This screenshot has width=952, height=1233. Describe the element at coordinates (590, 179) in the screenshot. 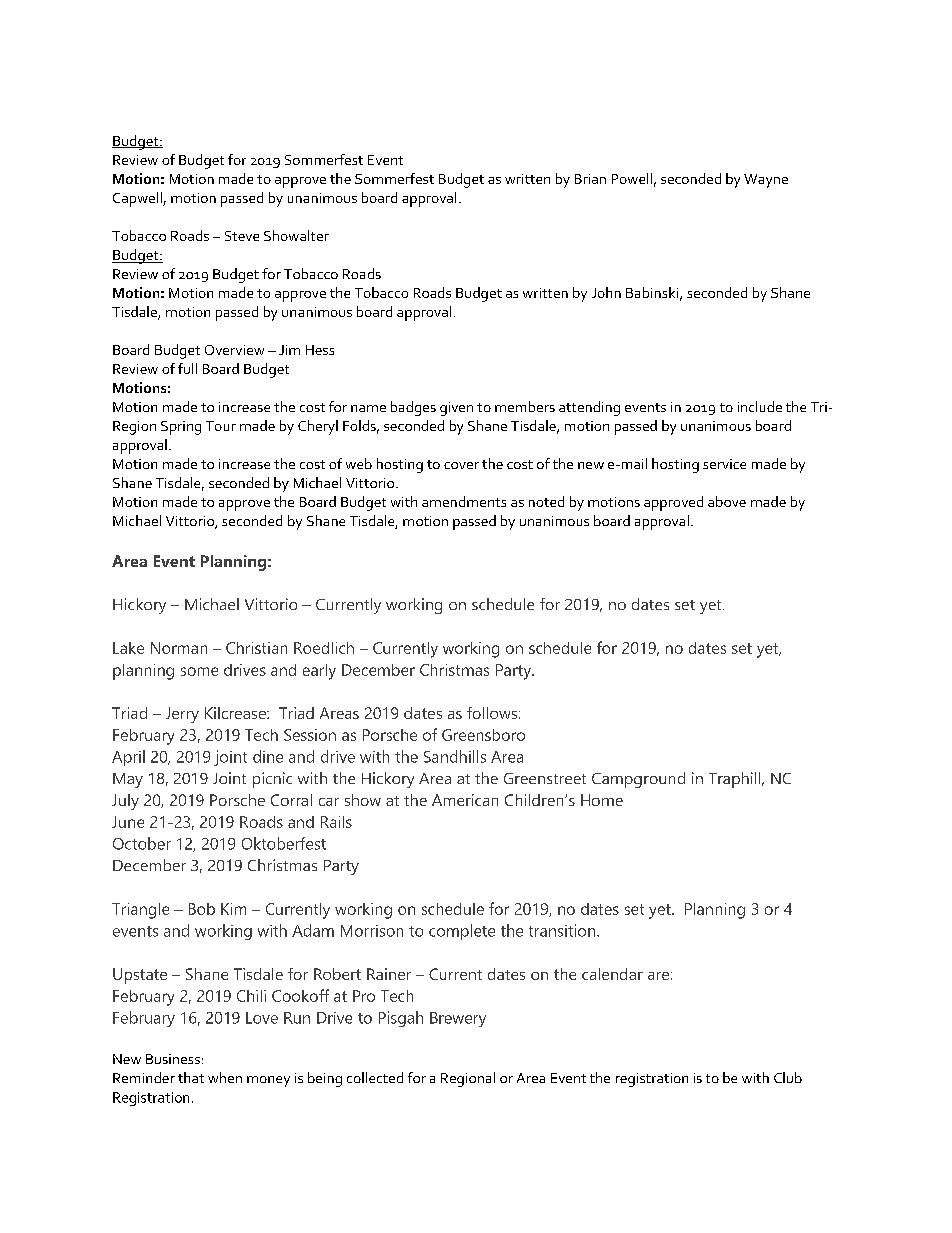

I see `Brian` at that location.
